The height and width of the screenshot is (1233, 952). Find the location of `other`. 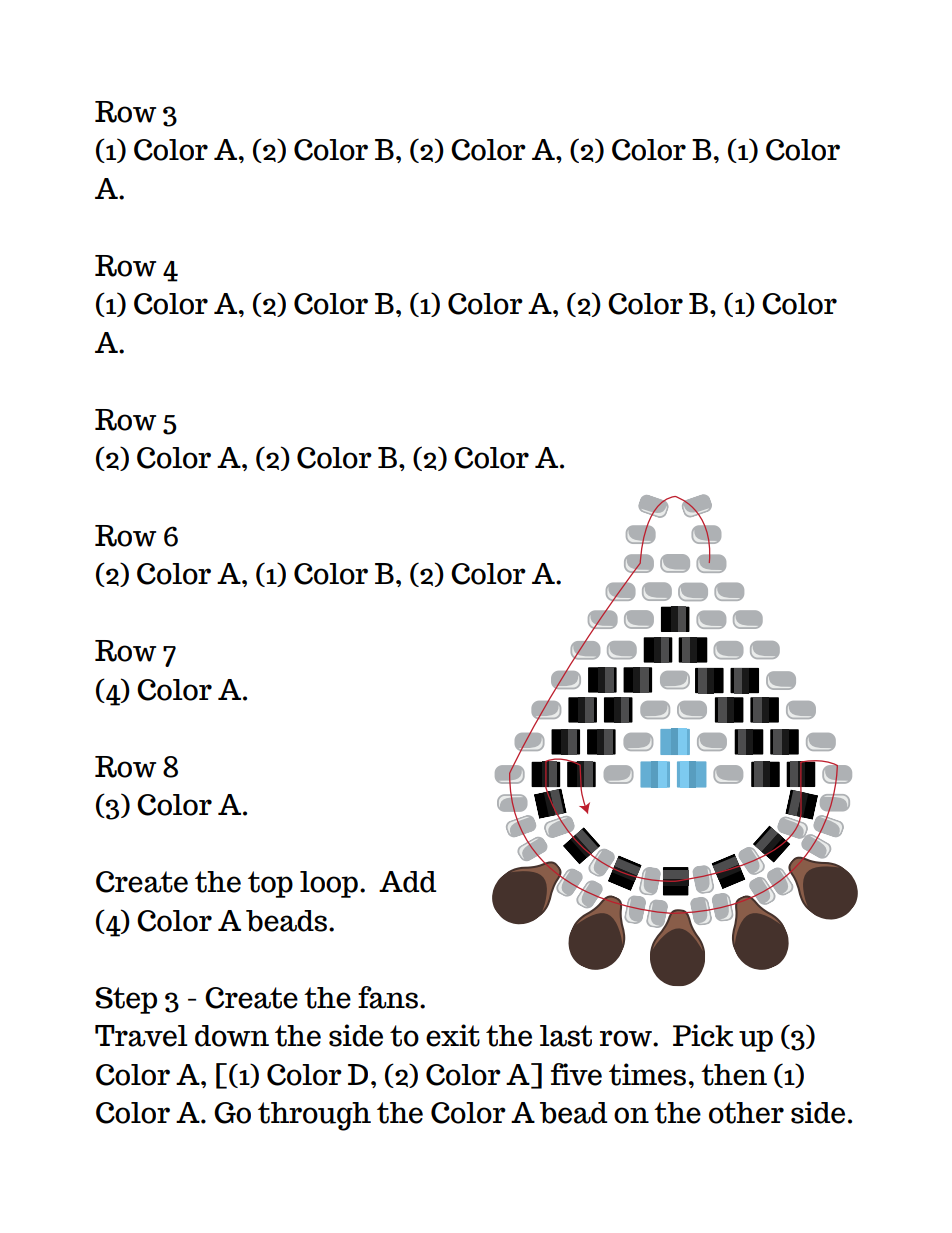

other is located at coordinates (746, 1113).
